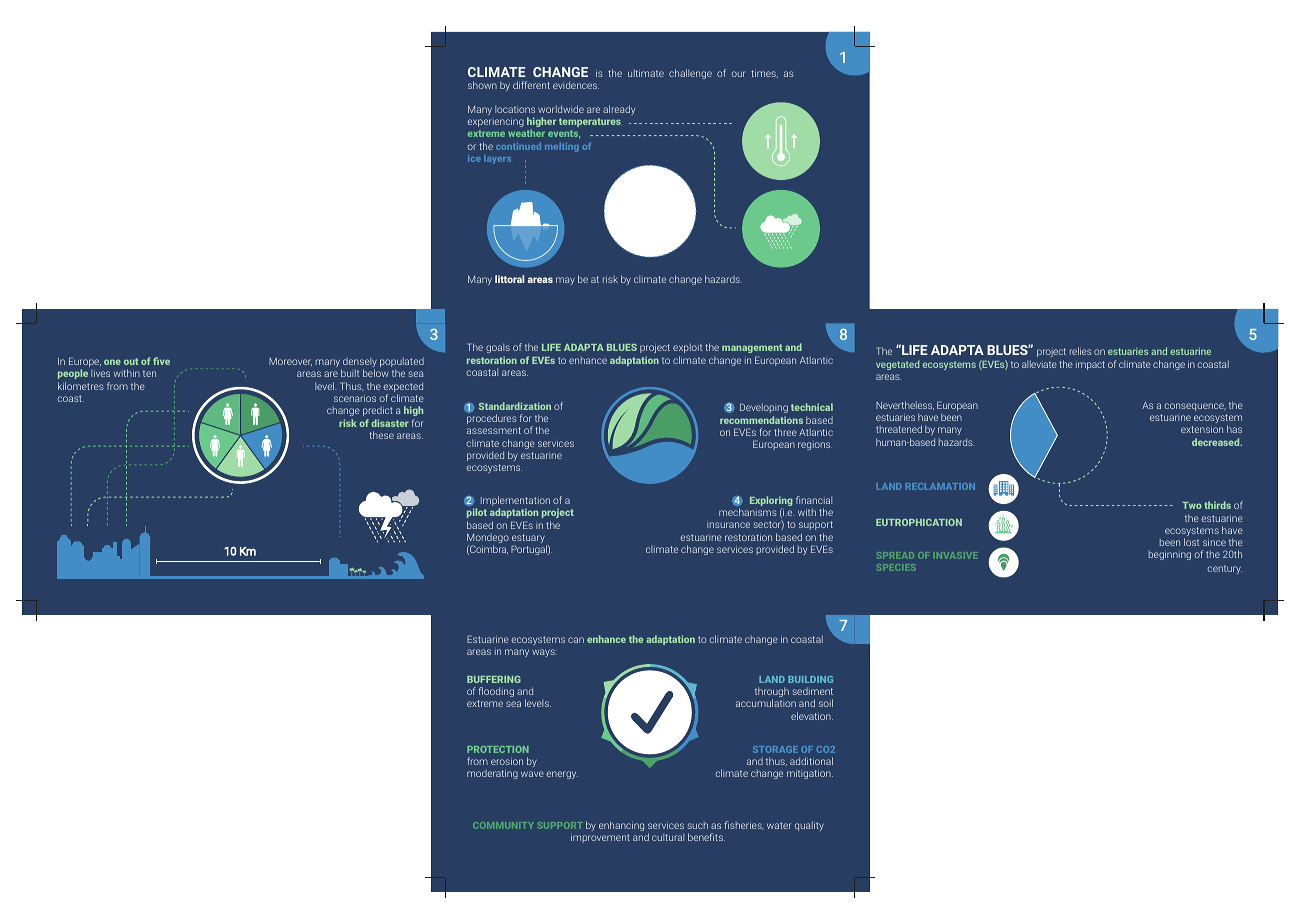 The width and height of the page is (1300, 924). Describe the element at coordinates (565, 281) in the page. I see `may` at that location.
